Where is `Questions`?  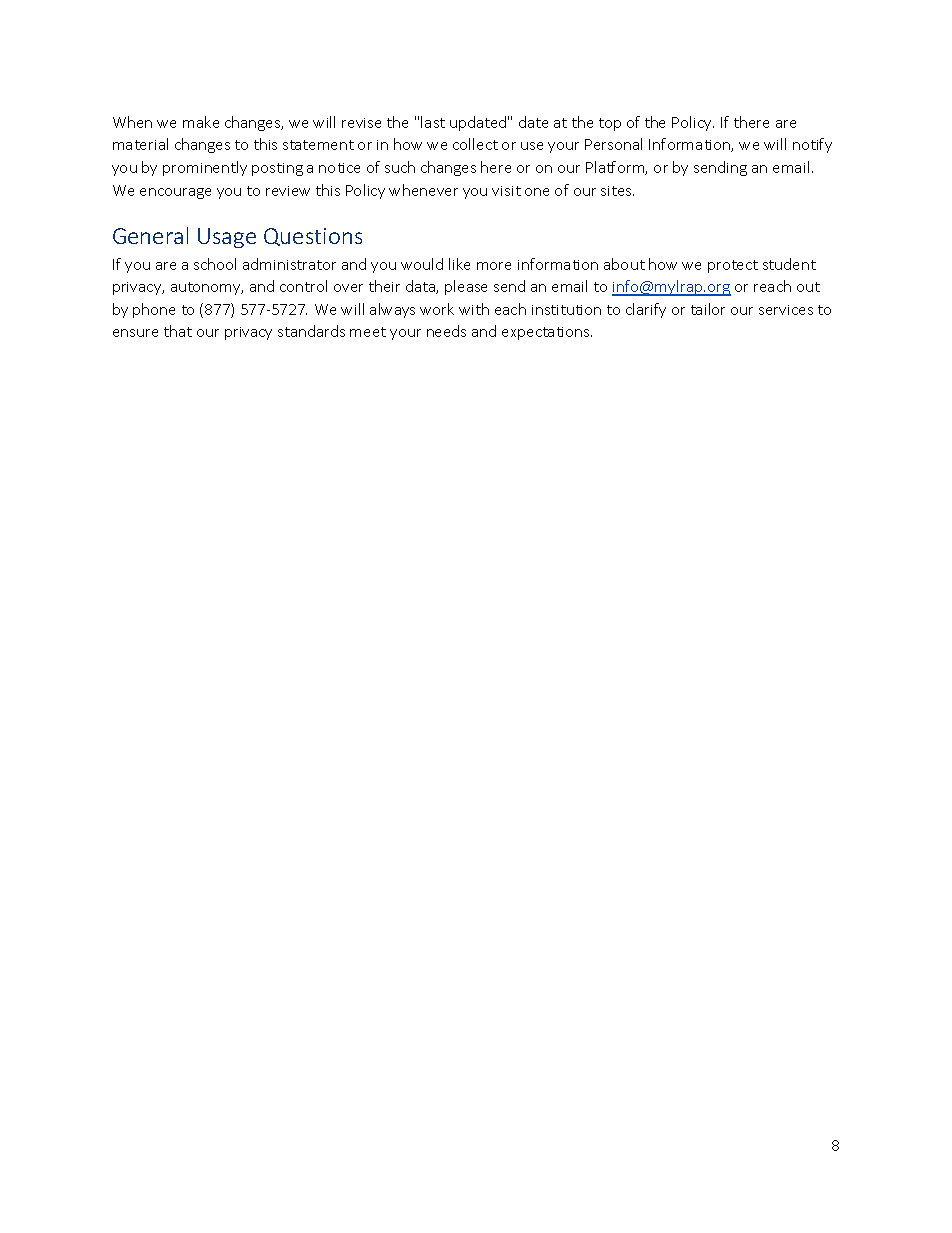 Questions is located at coordinates (313, 237).
